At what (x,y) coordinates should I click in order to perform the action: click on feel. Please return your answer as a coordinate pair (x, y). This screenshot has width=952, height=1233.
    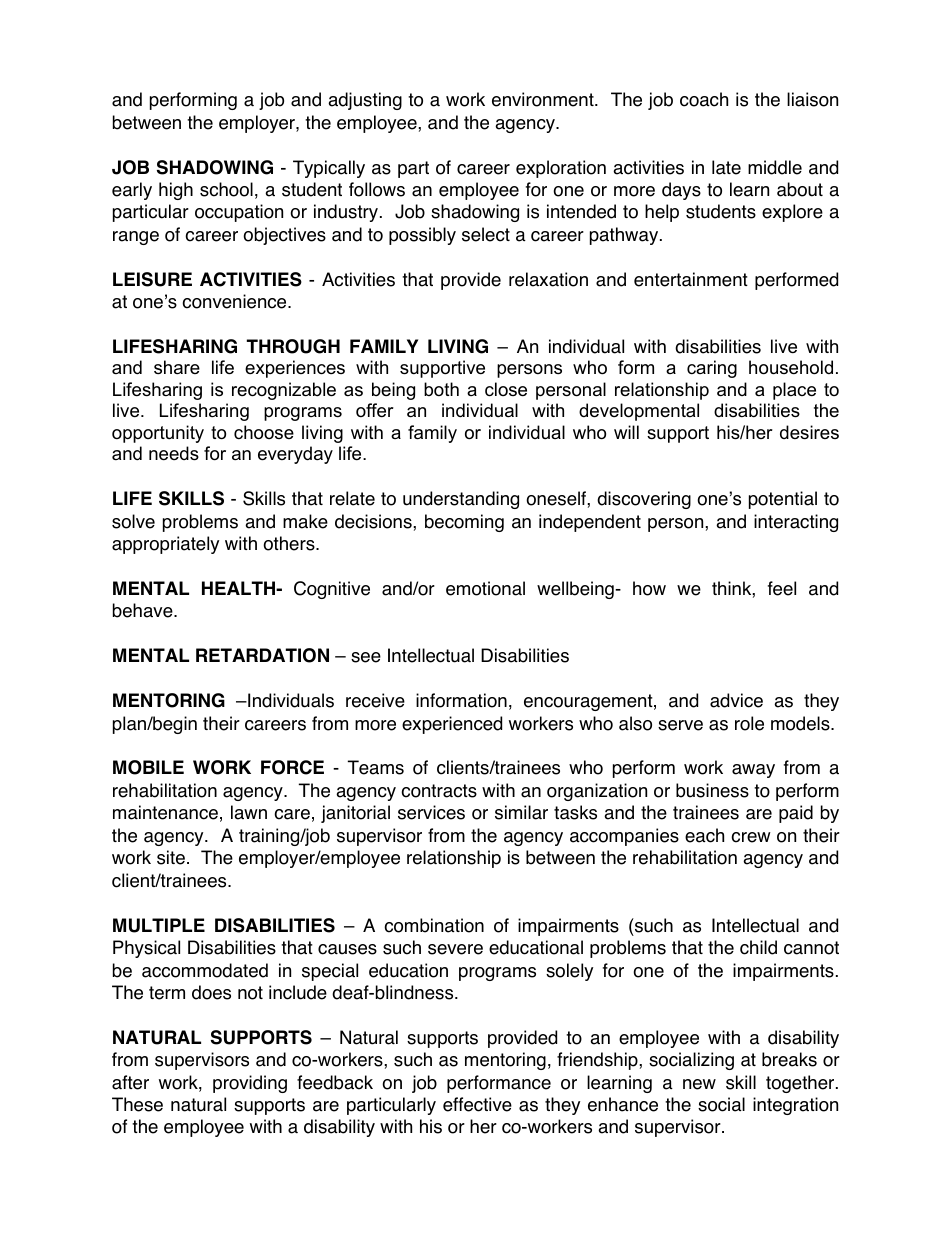
    Looking at the image, I should click on (782, 588).
